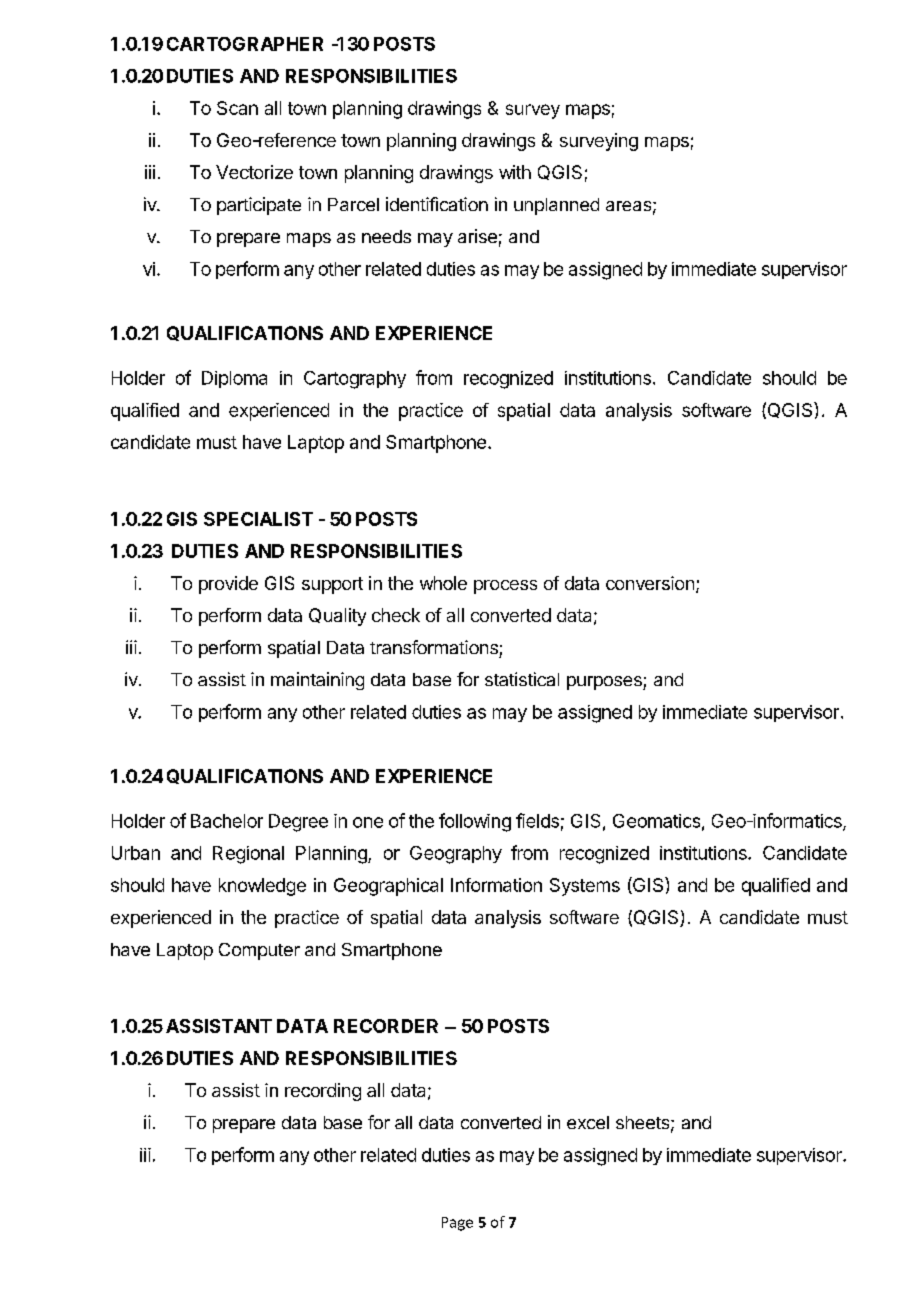 The image size is (924, 1308). Describe the element at coordinates (353, 204) in the screenshot. I see `Parcel` at that location.
